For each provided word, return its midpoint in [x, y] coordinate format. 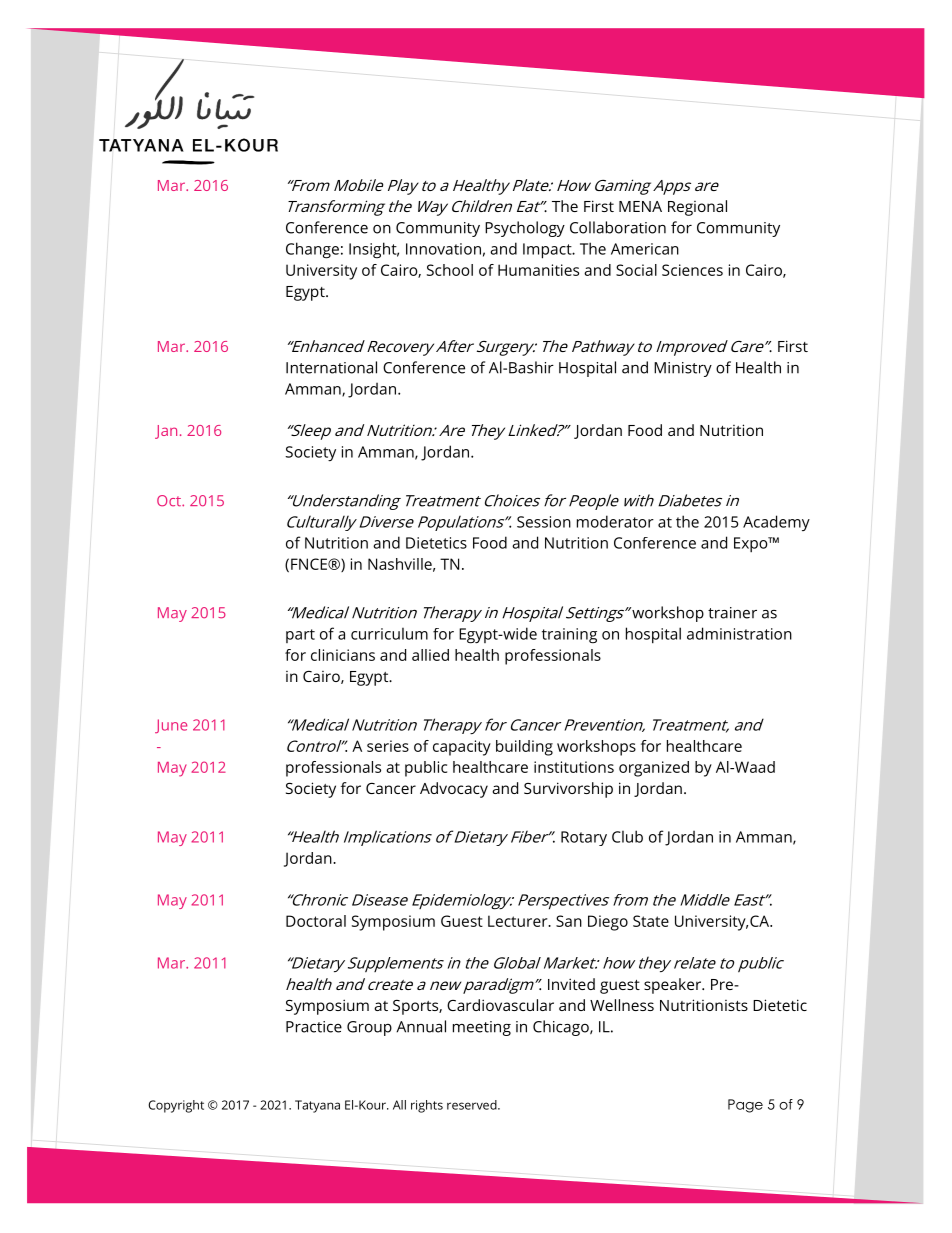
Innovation [443, 249]
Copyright [176, 1106]
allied [430, 655]
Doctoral [316, 921]
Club [627, 836]
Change [312, 250]
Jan [166, 432]
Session [544, 522]
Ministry [683, 369]
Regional [697, 208]
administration [739, 633]
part [300, 636]
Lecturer [519, 921]
